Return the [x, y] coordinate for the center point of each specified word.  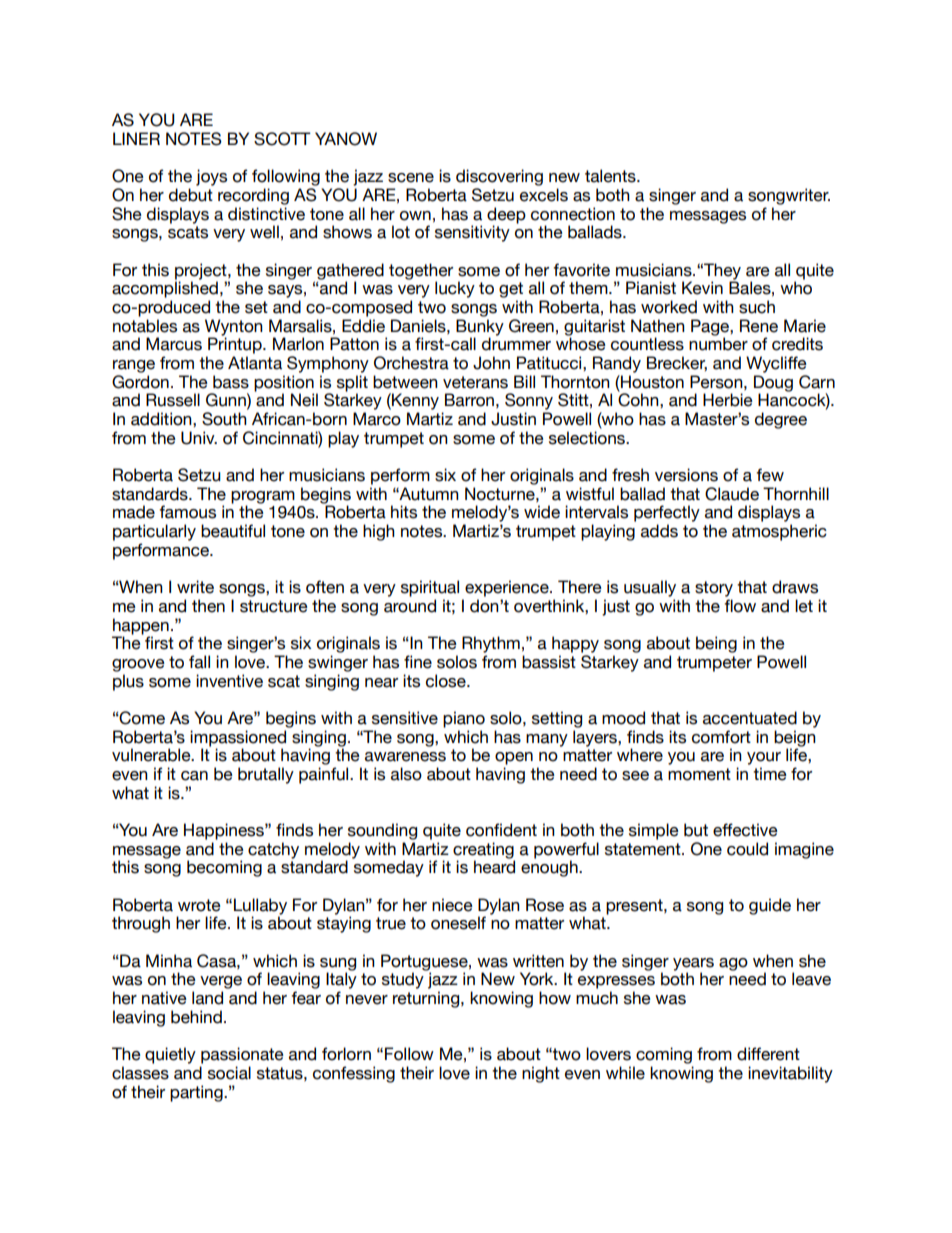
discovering [499, 177]
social [229, 1073]
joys [211, 177]
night [541, 1074]
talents [611, 176]
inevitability [790, 1074]
